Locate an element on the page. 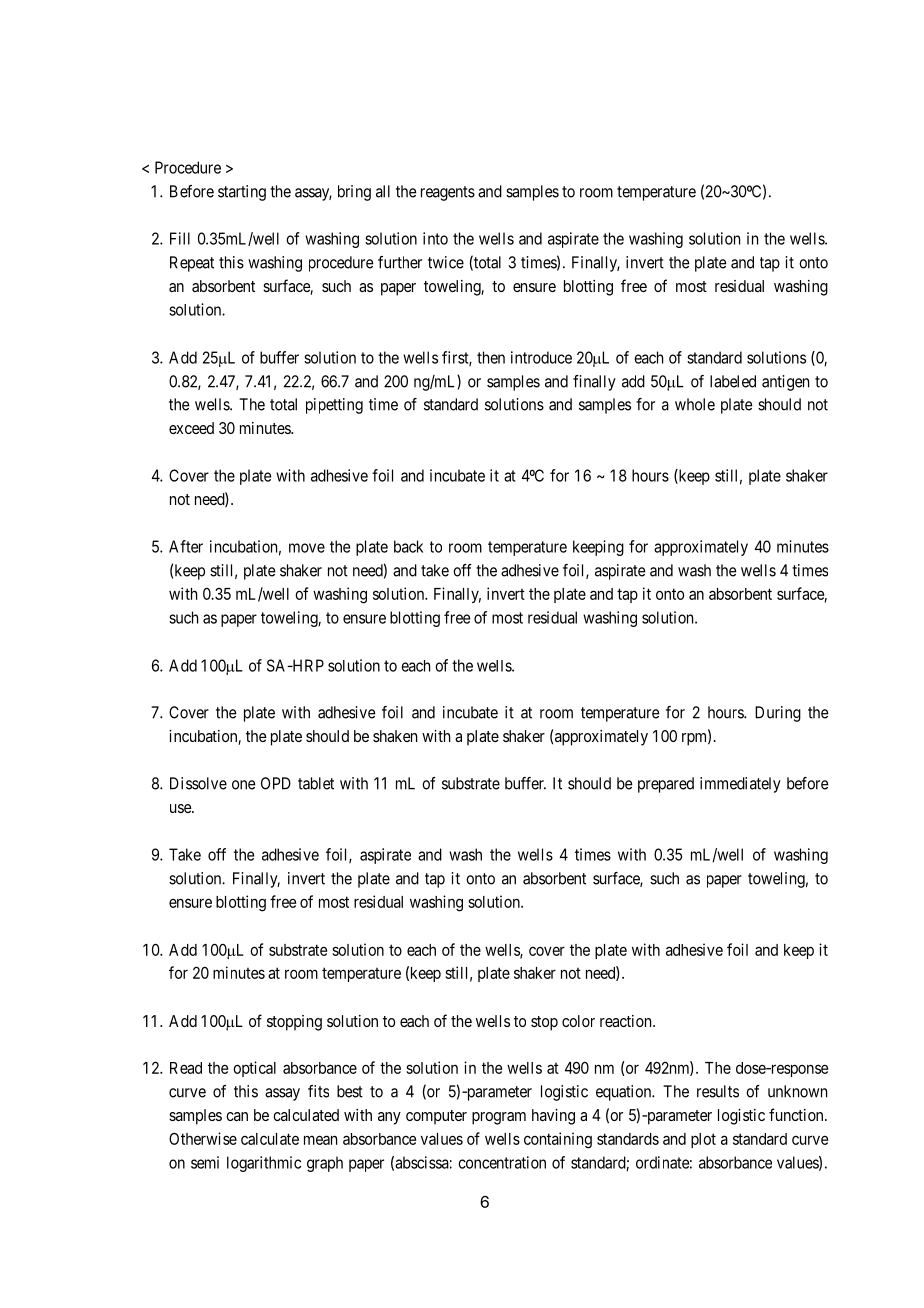 The image size is (924, 1308). then is located at coordinates (491, 357).
